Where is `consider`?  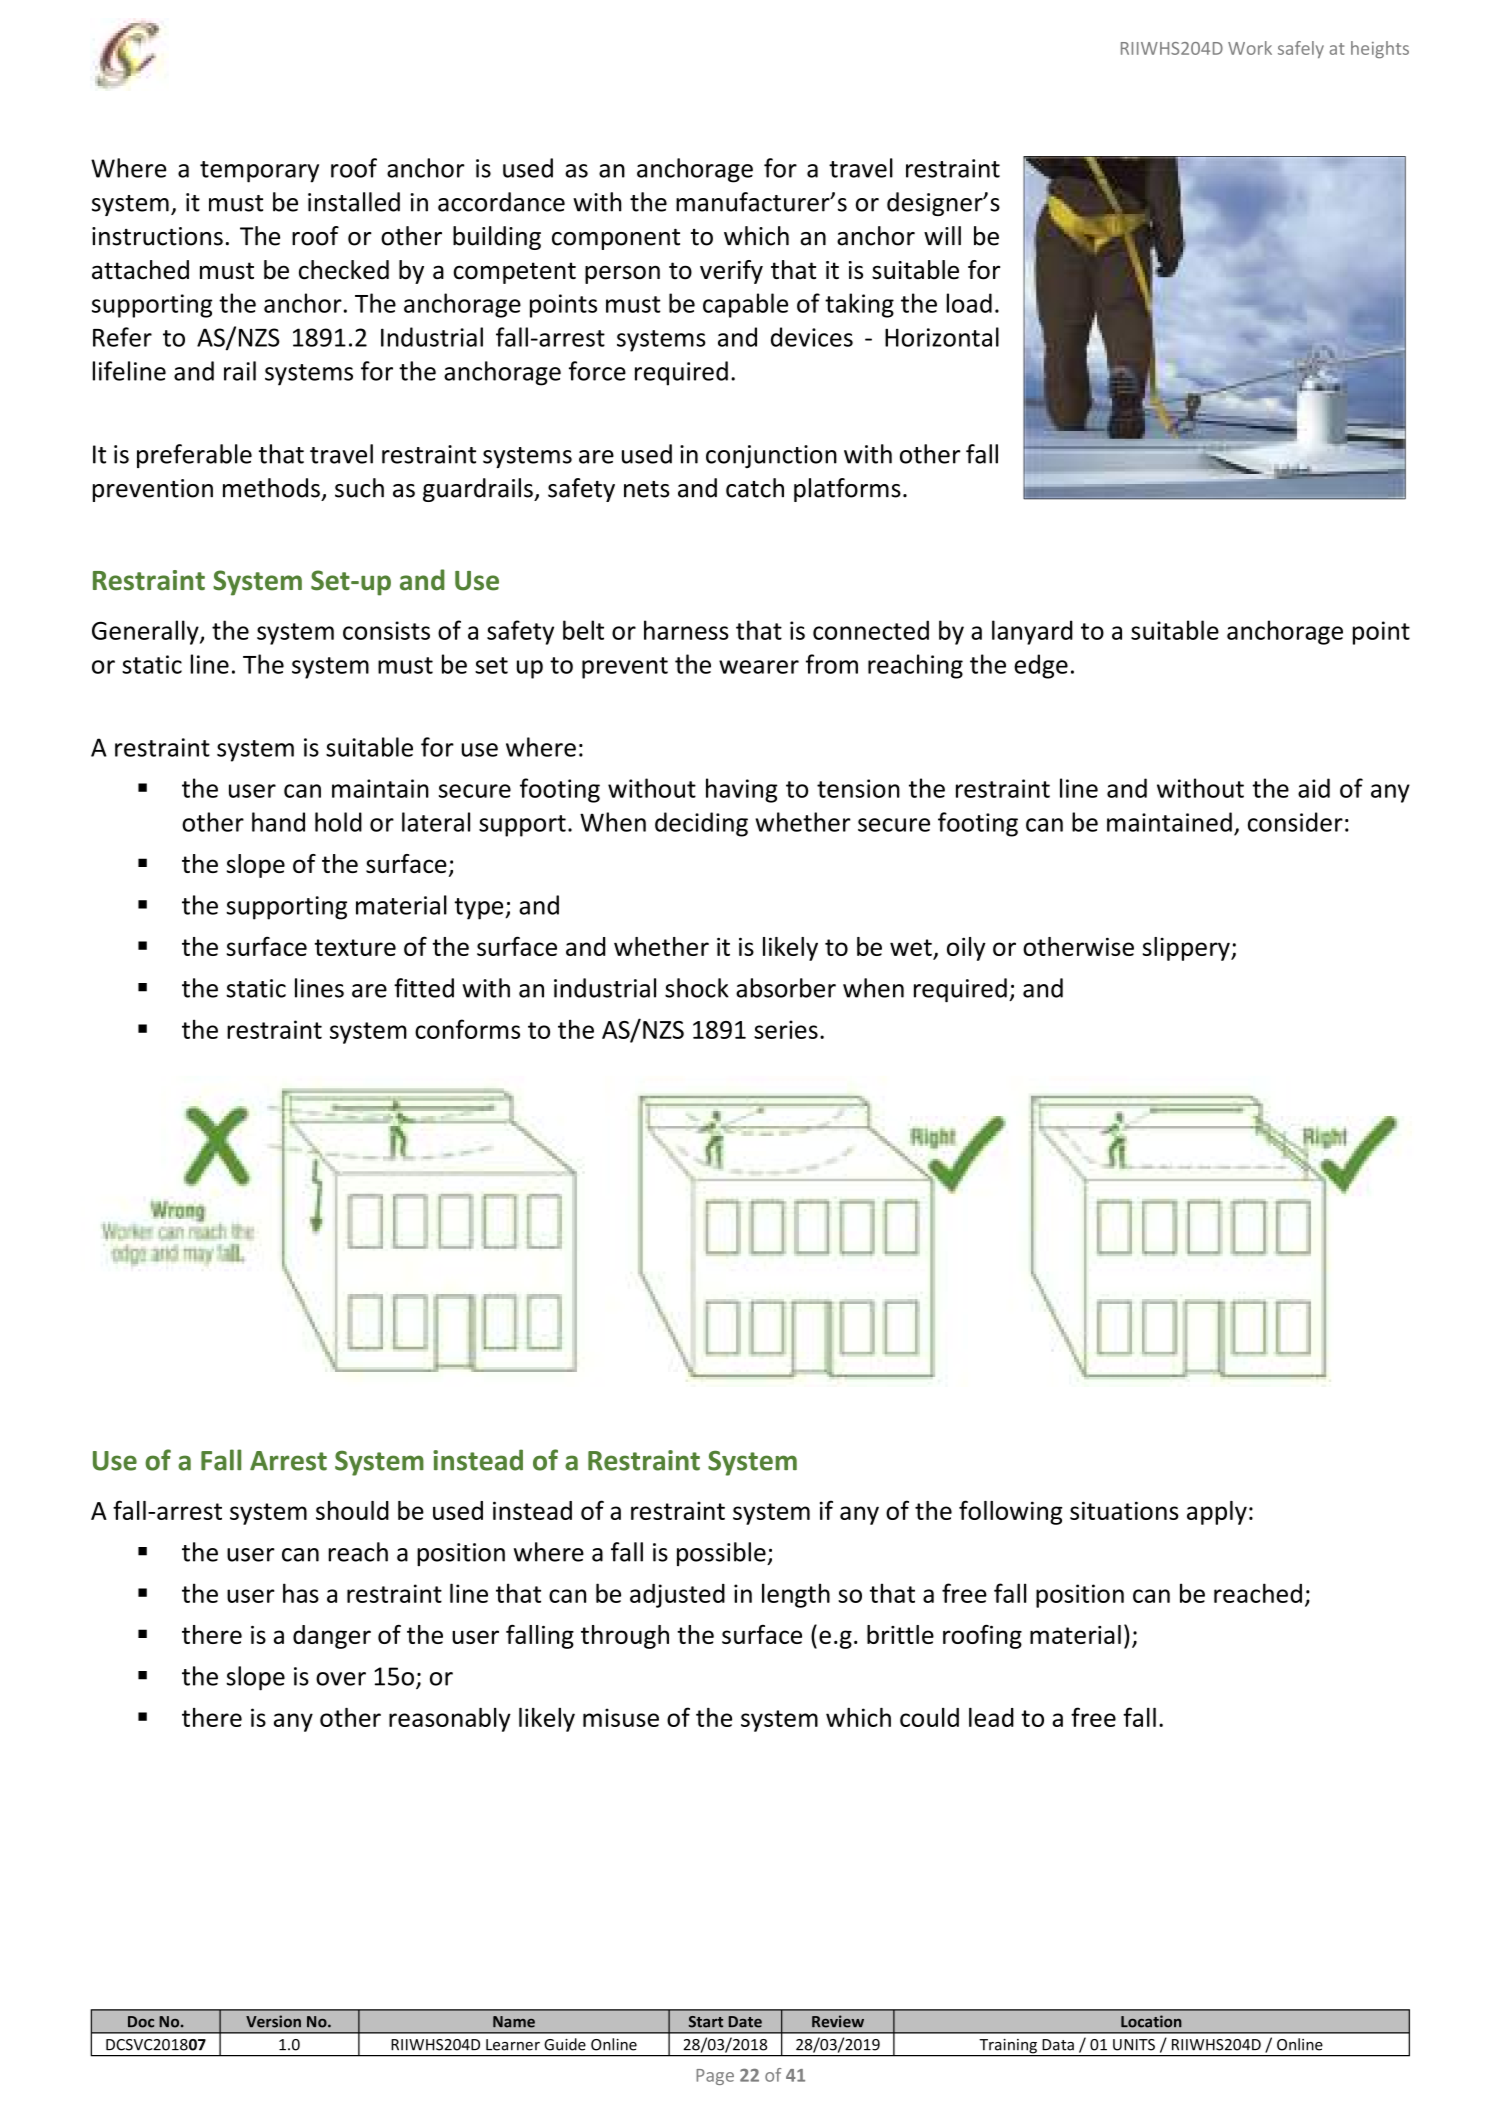 consider is located at coordinates (1295, 822).
